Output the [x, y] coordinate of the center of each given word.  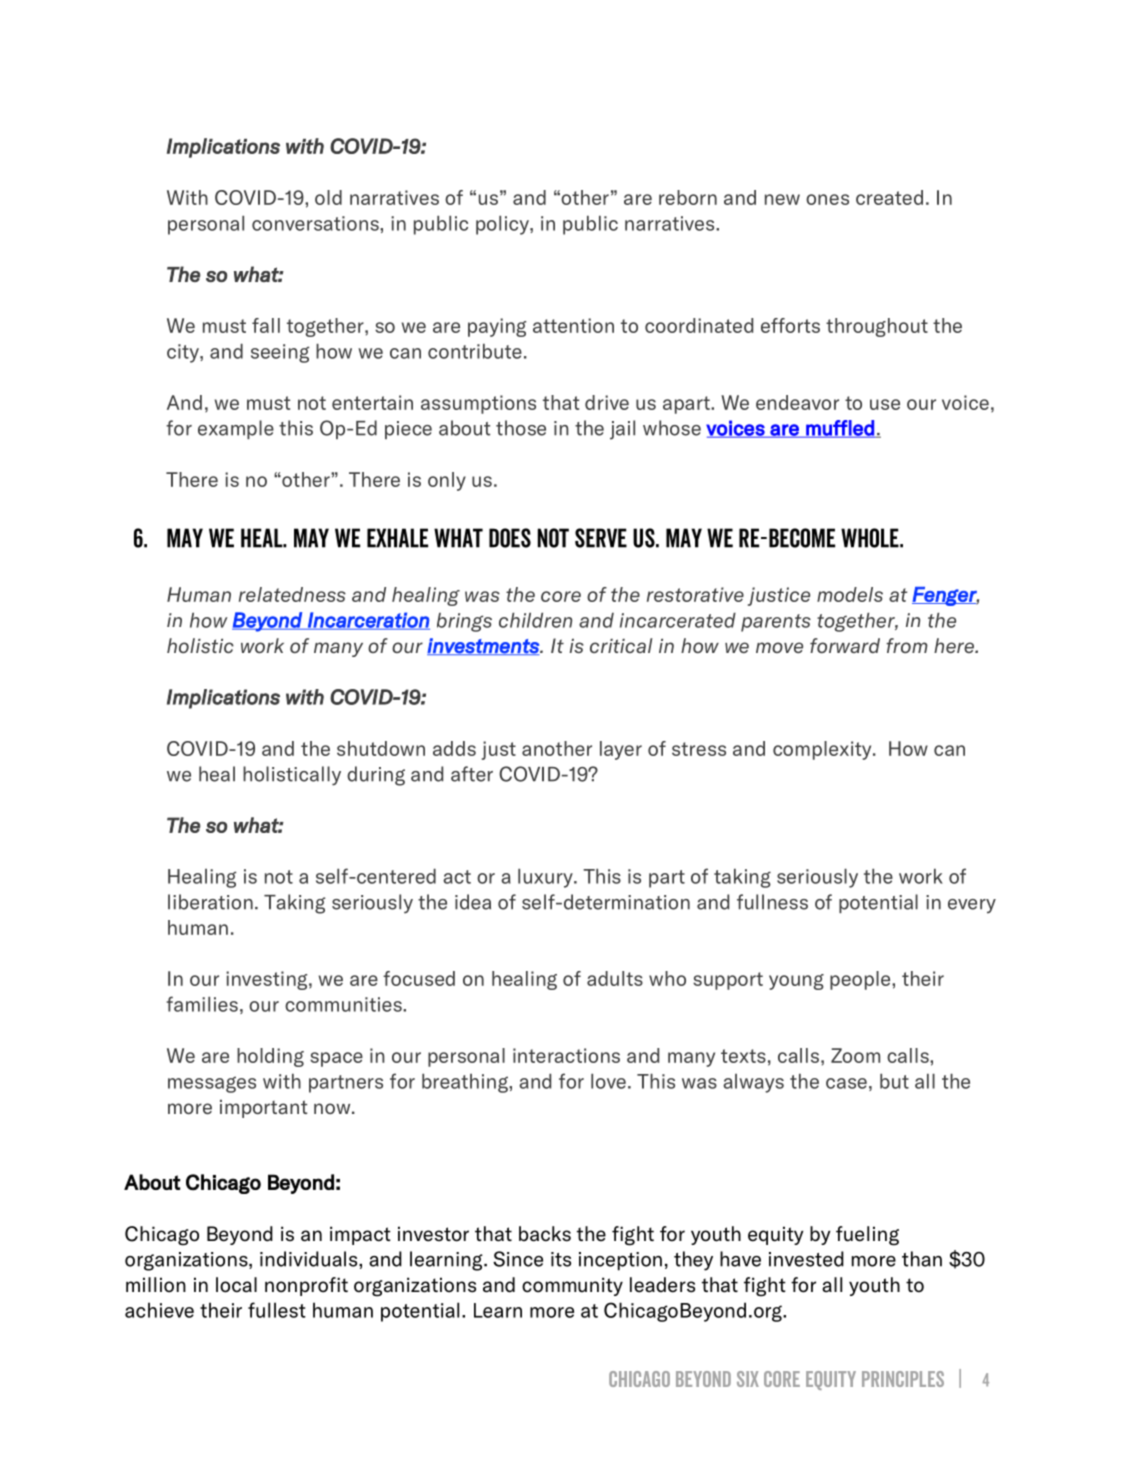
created [889, 197]
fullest [277, 1310]
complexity [823, 750]
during [376, 776]
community [572, 1286]
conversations [316, 223]
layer [621, 750]
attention [573, 325]
